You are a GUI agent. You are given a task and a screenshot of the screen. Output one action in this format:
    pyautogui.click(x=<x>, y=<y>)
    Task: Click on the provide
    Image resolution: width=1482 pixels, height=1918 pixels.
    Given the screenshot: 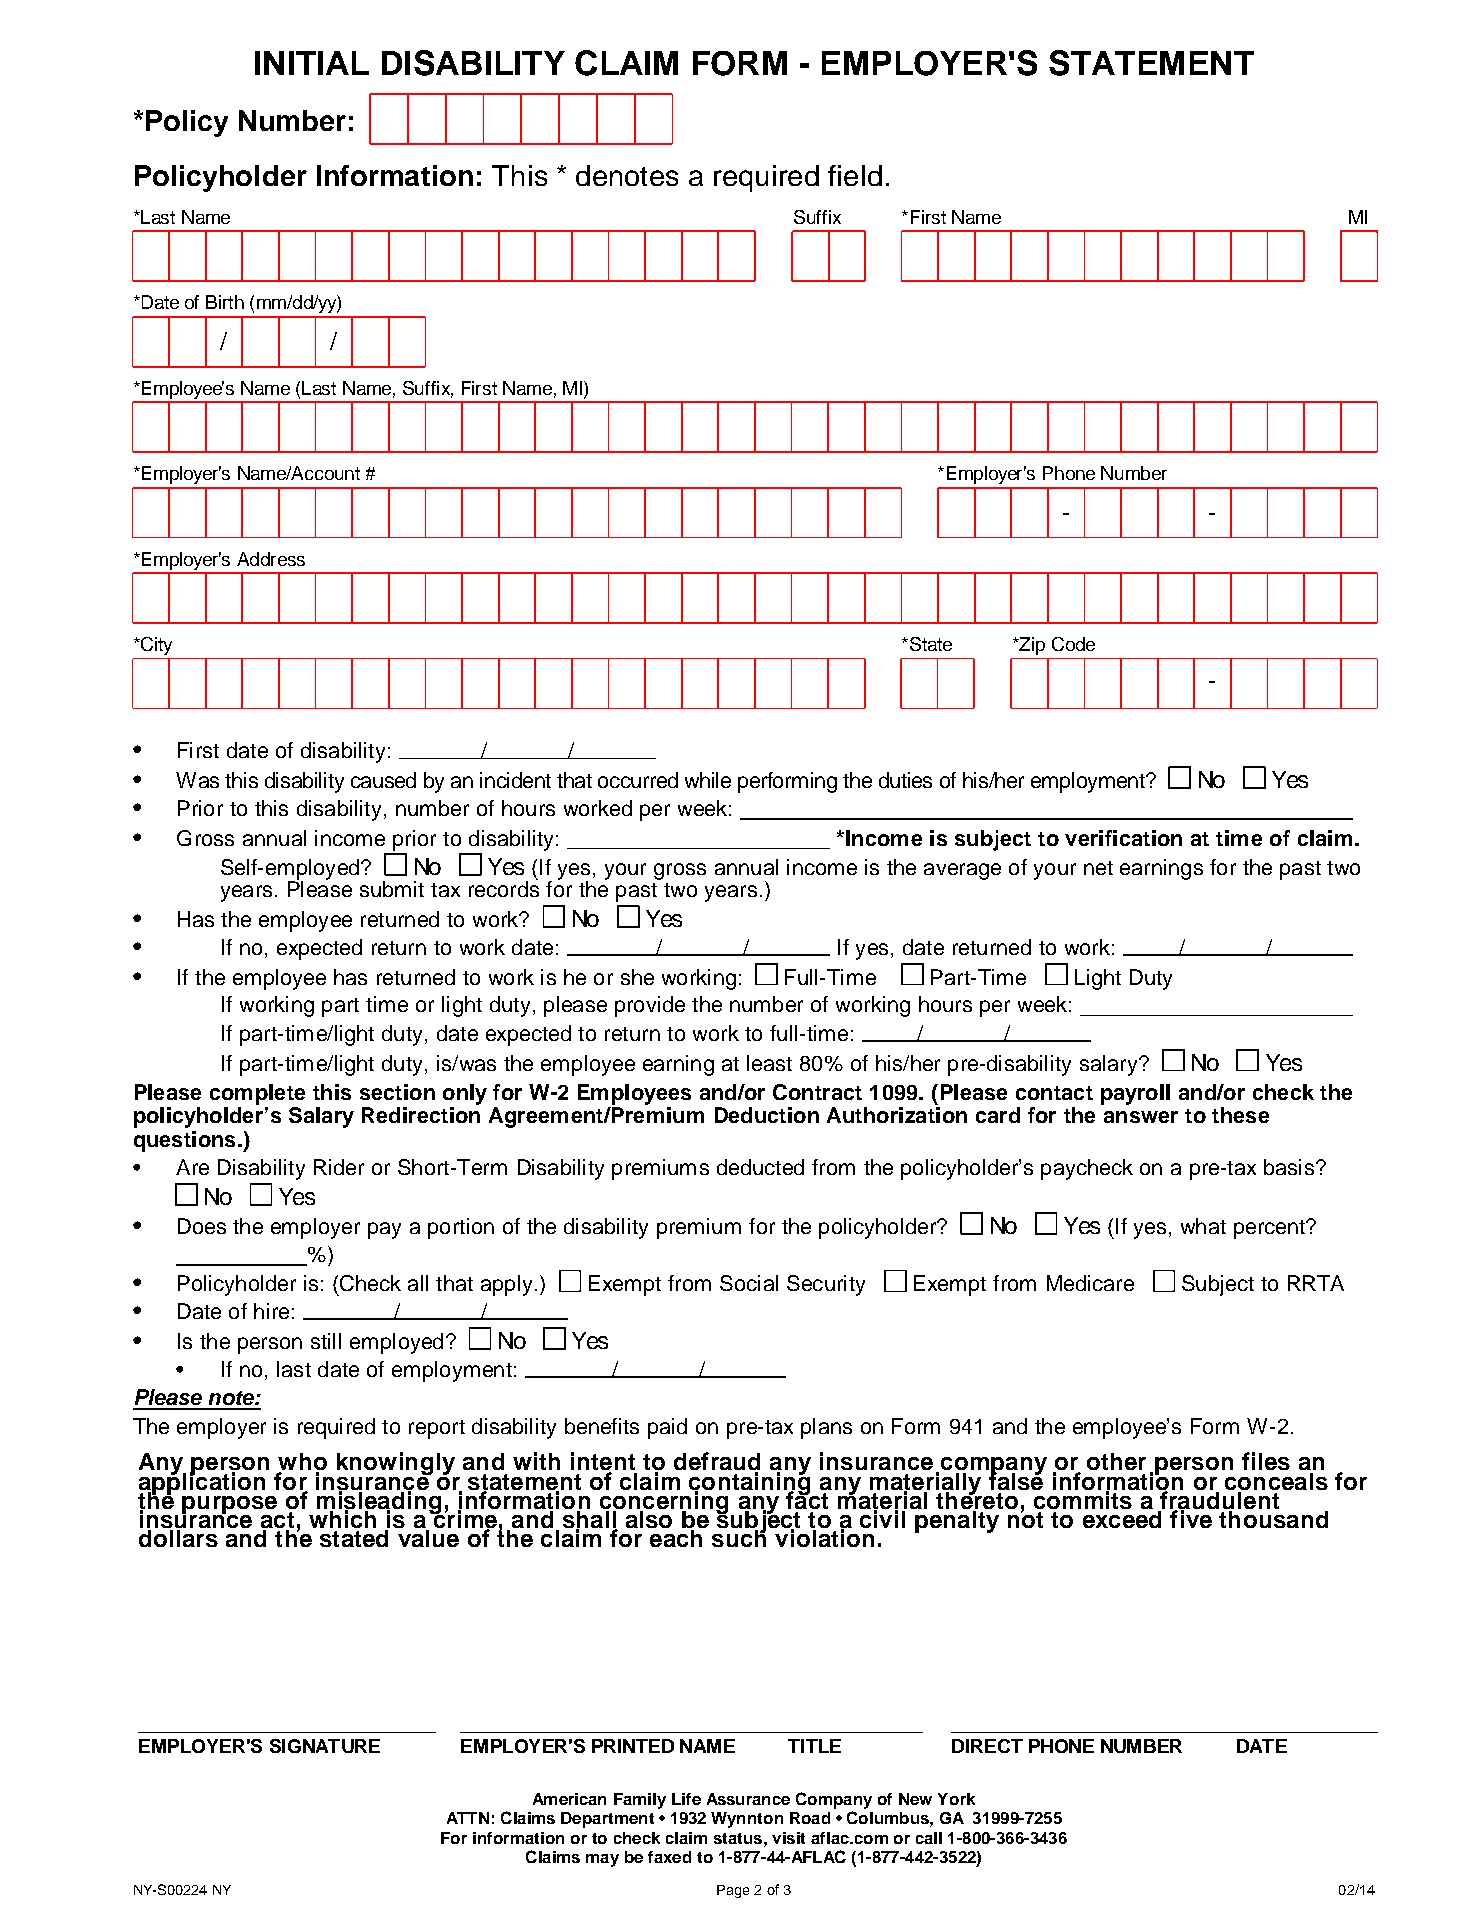 What is the action you would take?
    pyautogui.click(x=650, y=1006)
